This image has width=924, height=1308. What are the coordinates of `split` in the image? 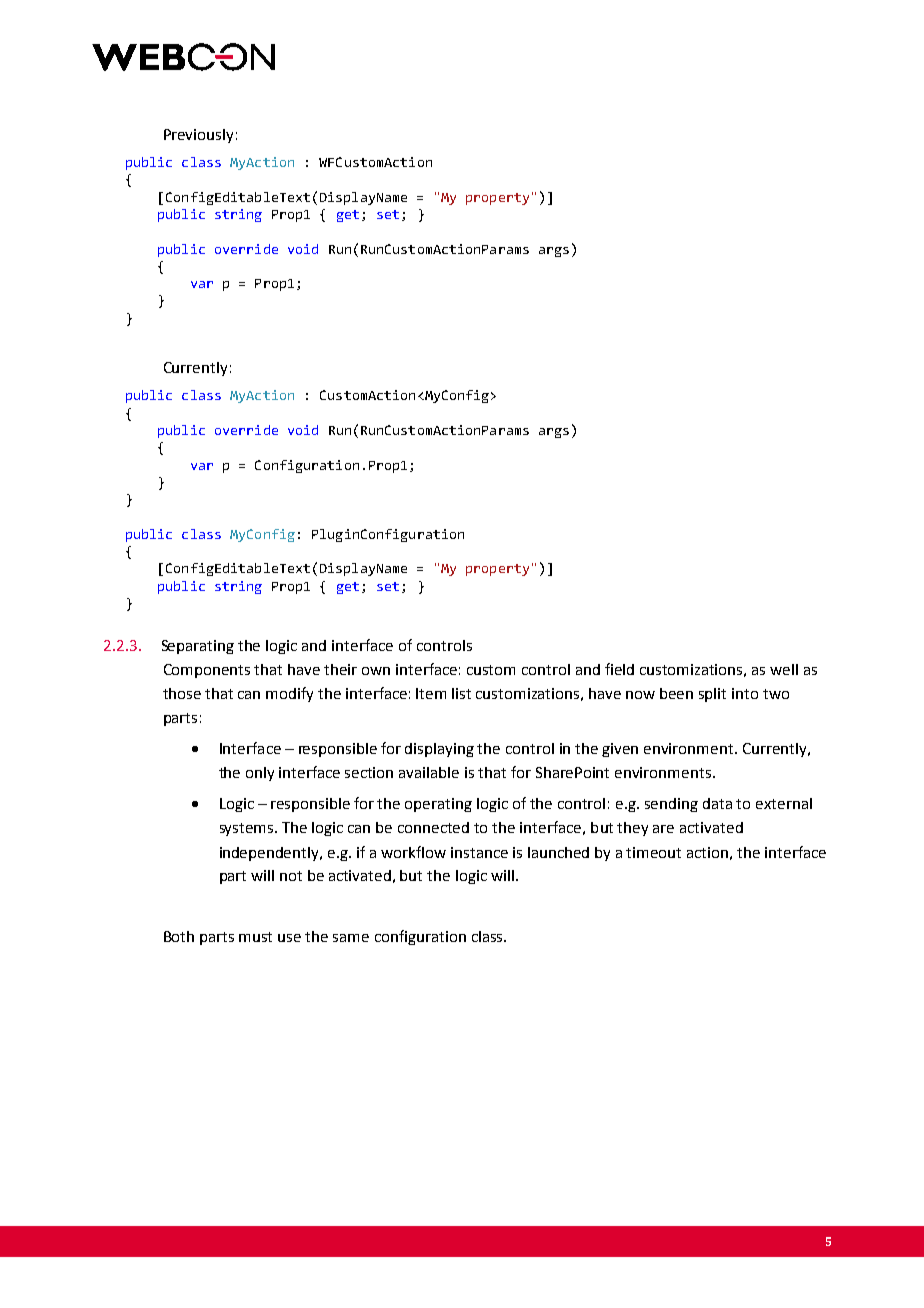 It's located at (712, 695).
